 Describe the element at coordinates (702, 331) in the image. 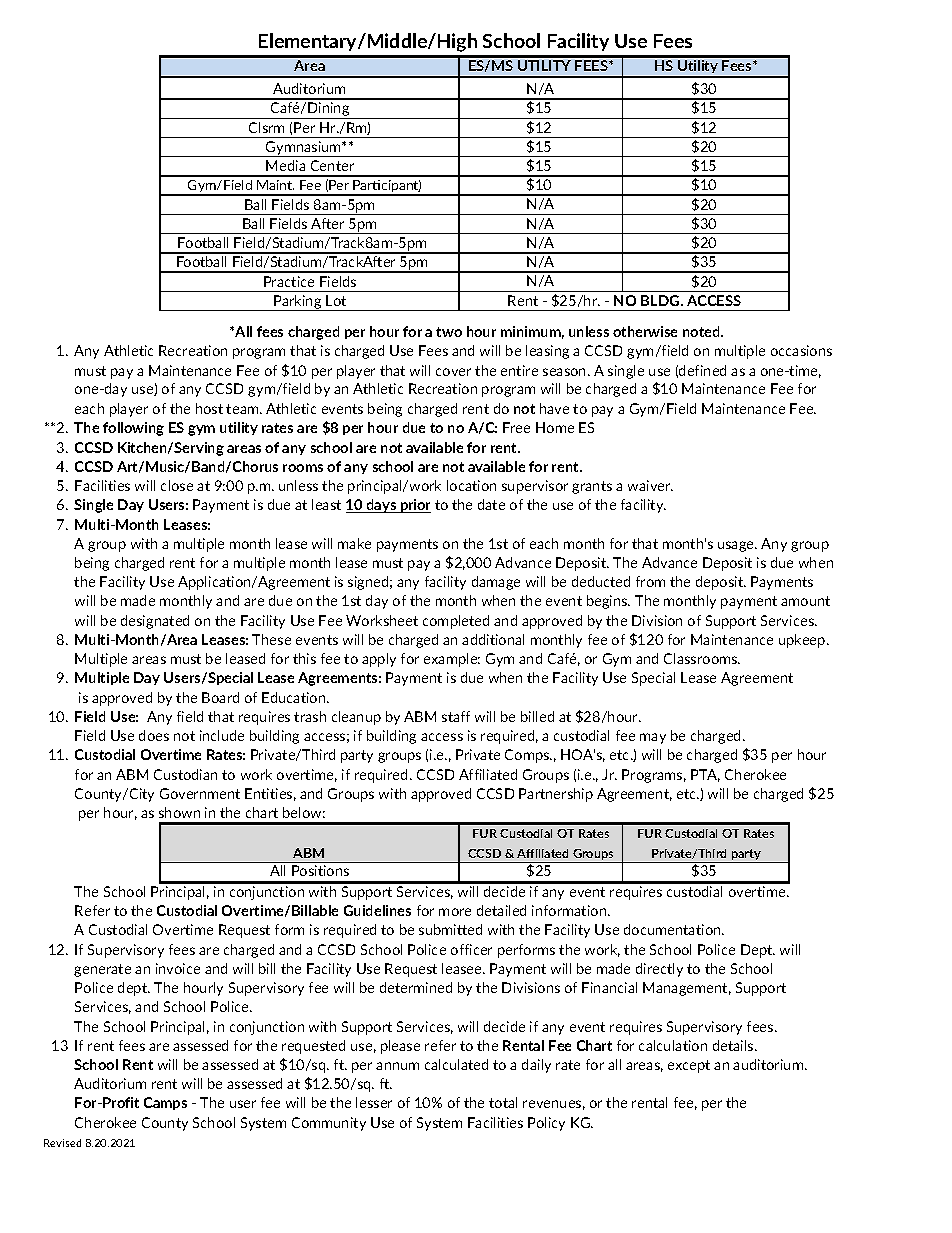

I see `noted` at that location.
